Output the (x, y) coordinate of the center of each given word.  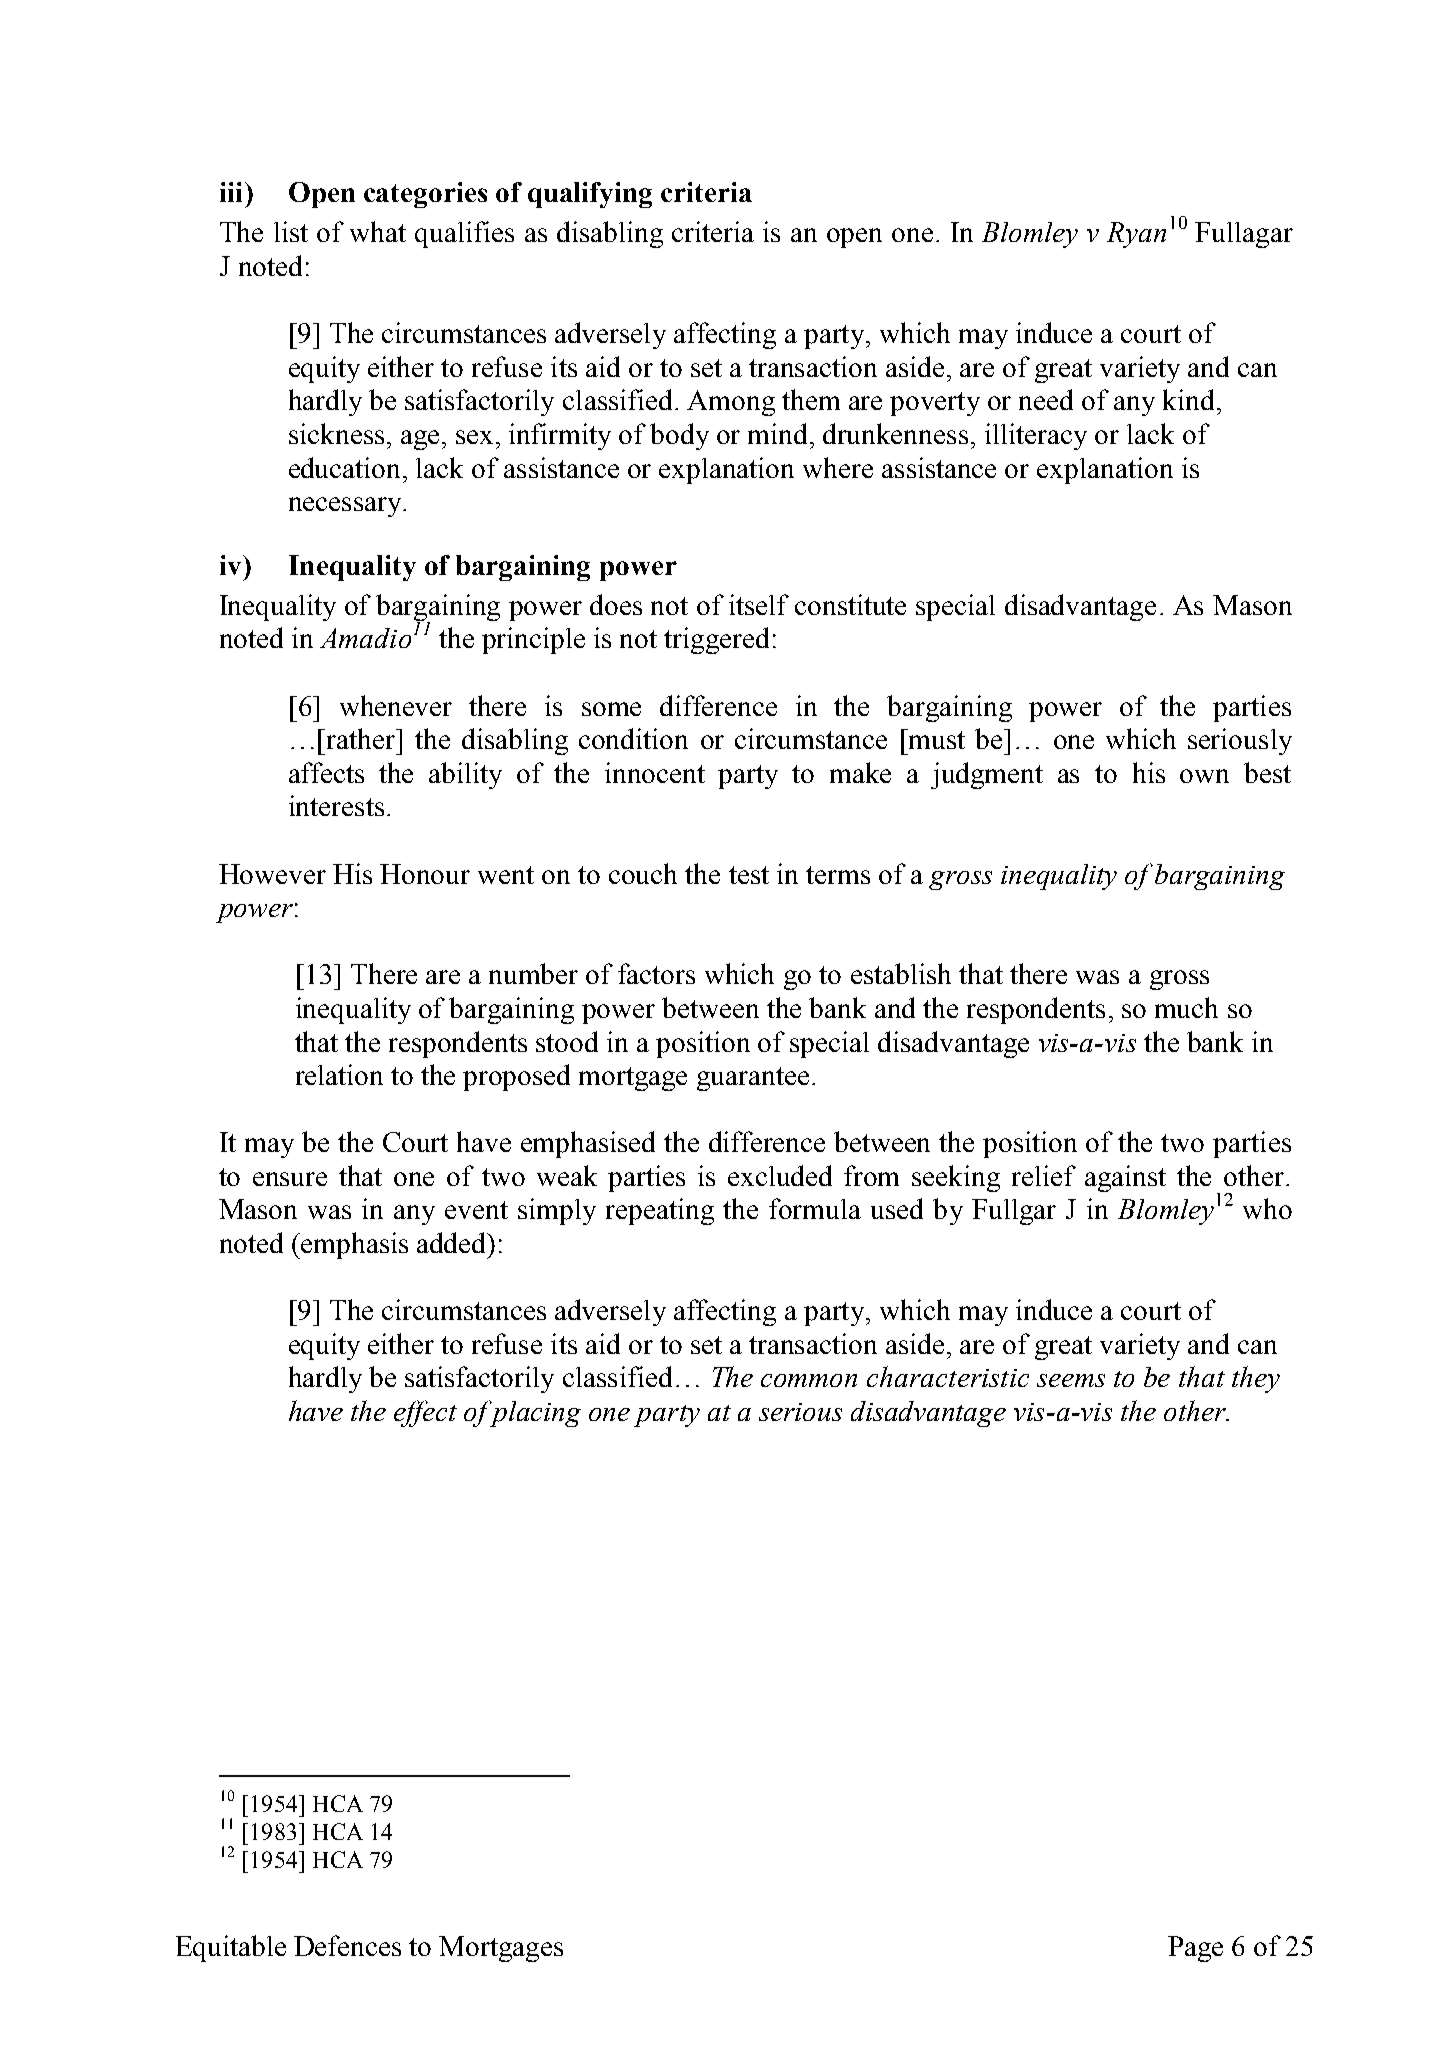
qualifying (590, 195)
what (378, 231)
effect (425, 1413)
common (809, 1380)
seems (1071, 1380)
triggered (716, 640)
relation (339, 1074)
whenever (396, 705)
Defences (347, 1945)
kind (1190, 399)
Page (1195, 1949)
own (1204, 776)
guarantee (753, 1079)
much (1186, 1007)
